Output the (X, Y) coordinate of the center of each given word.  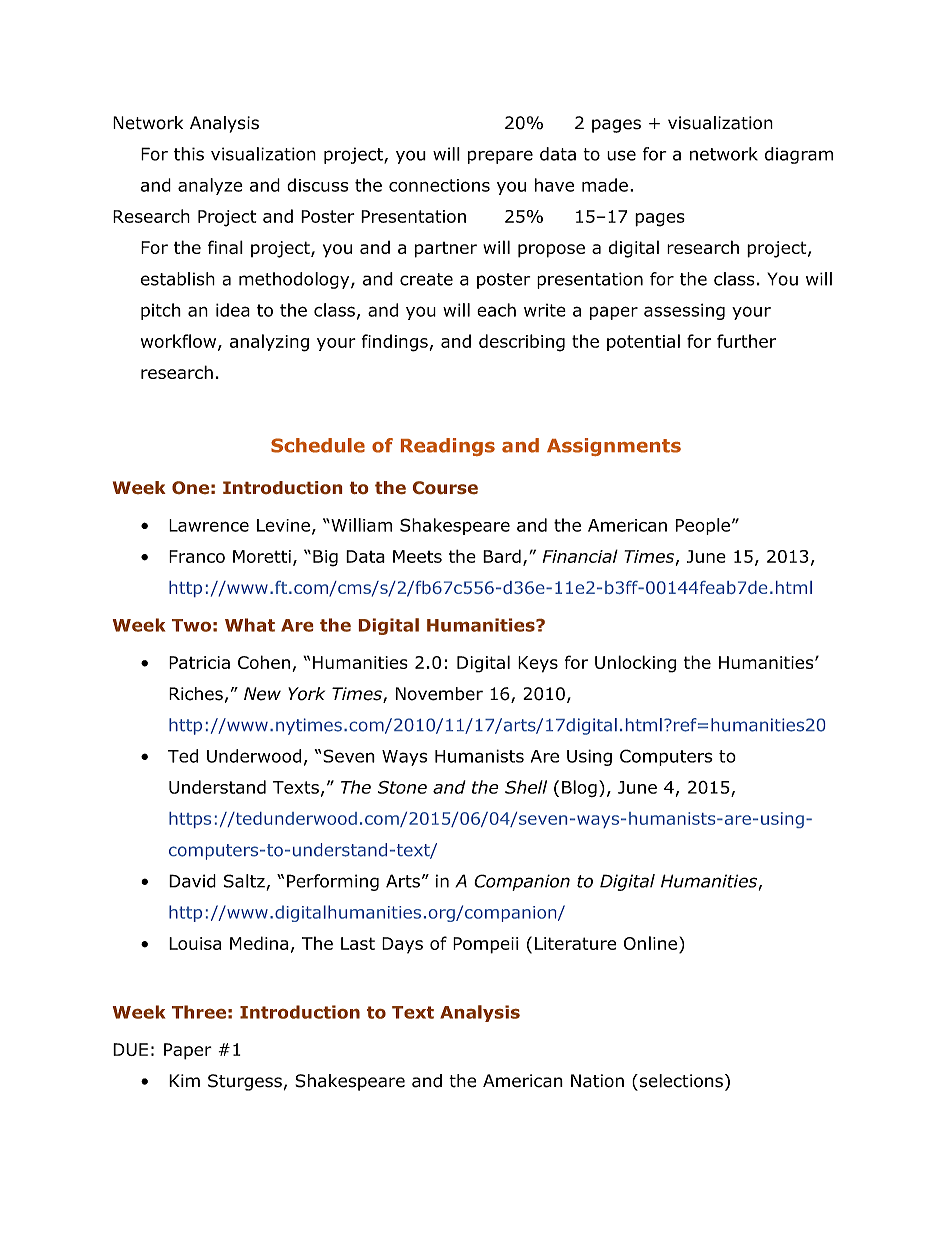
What (250, 625)
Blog (579, 788)
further (746, 341)
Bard (502, 556)
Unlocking (635, 664)
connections (439, 185)
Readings (448, 447)
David (192, 881)
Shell (526, 787)
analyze (210, 186)
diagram (799, 155)
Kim (184, 1080)
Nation (597, 1081)
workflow (180, 342)
